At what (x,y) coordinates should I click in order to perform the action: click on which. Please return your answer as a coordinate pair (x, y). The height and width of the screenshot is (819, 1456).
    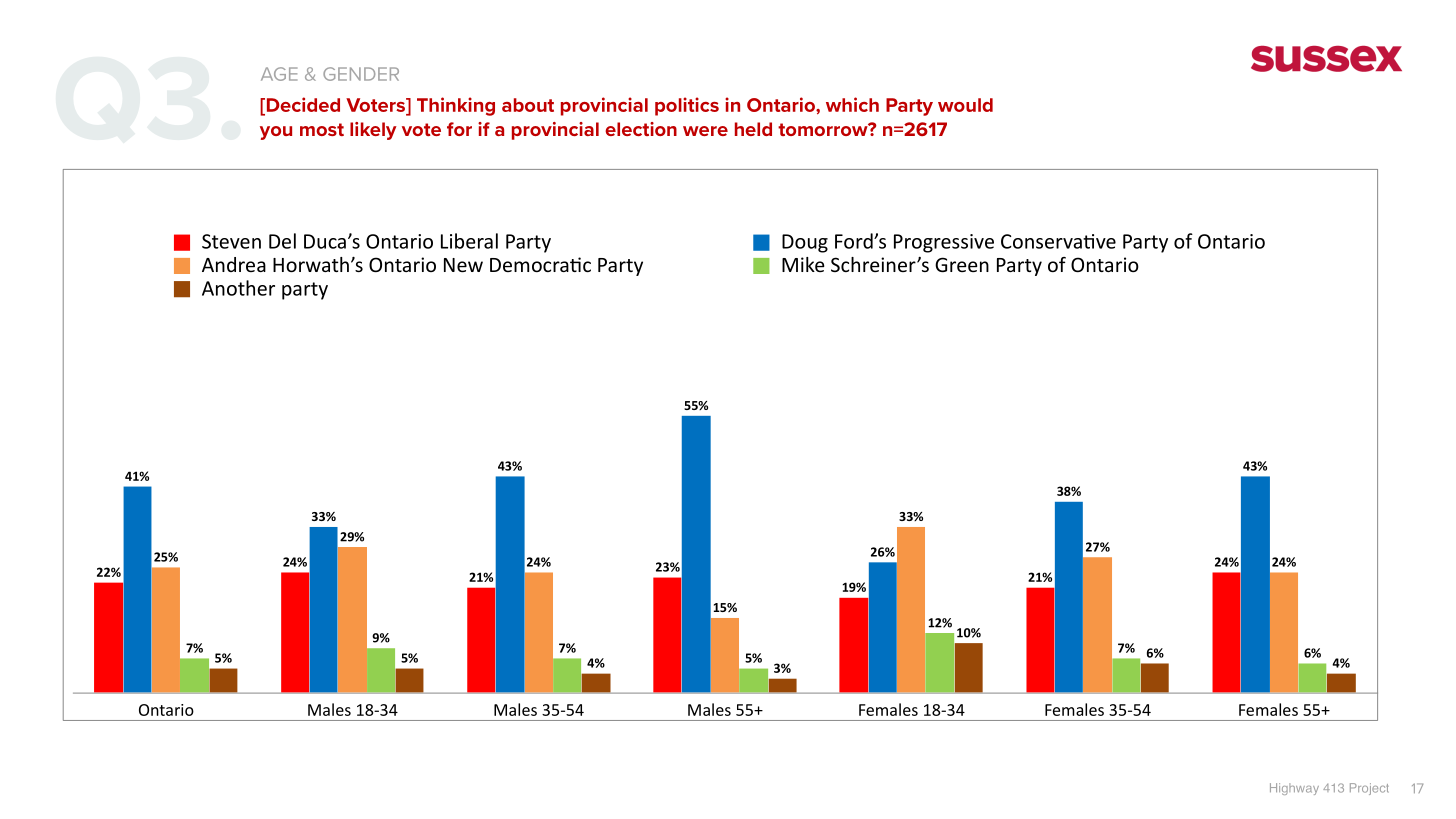
    Looking at the image, I should click on (852, 104).
